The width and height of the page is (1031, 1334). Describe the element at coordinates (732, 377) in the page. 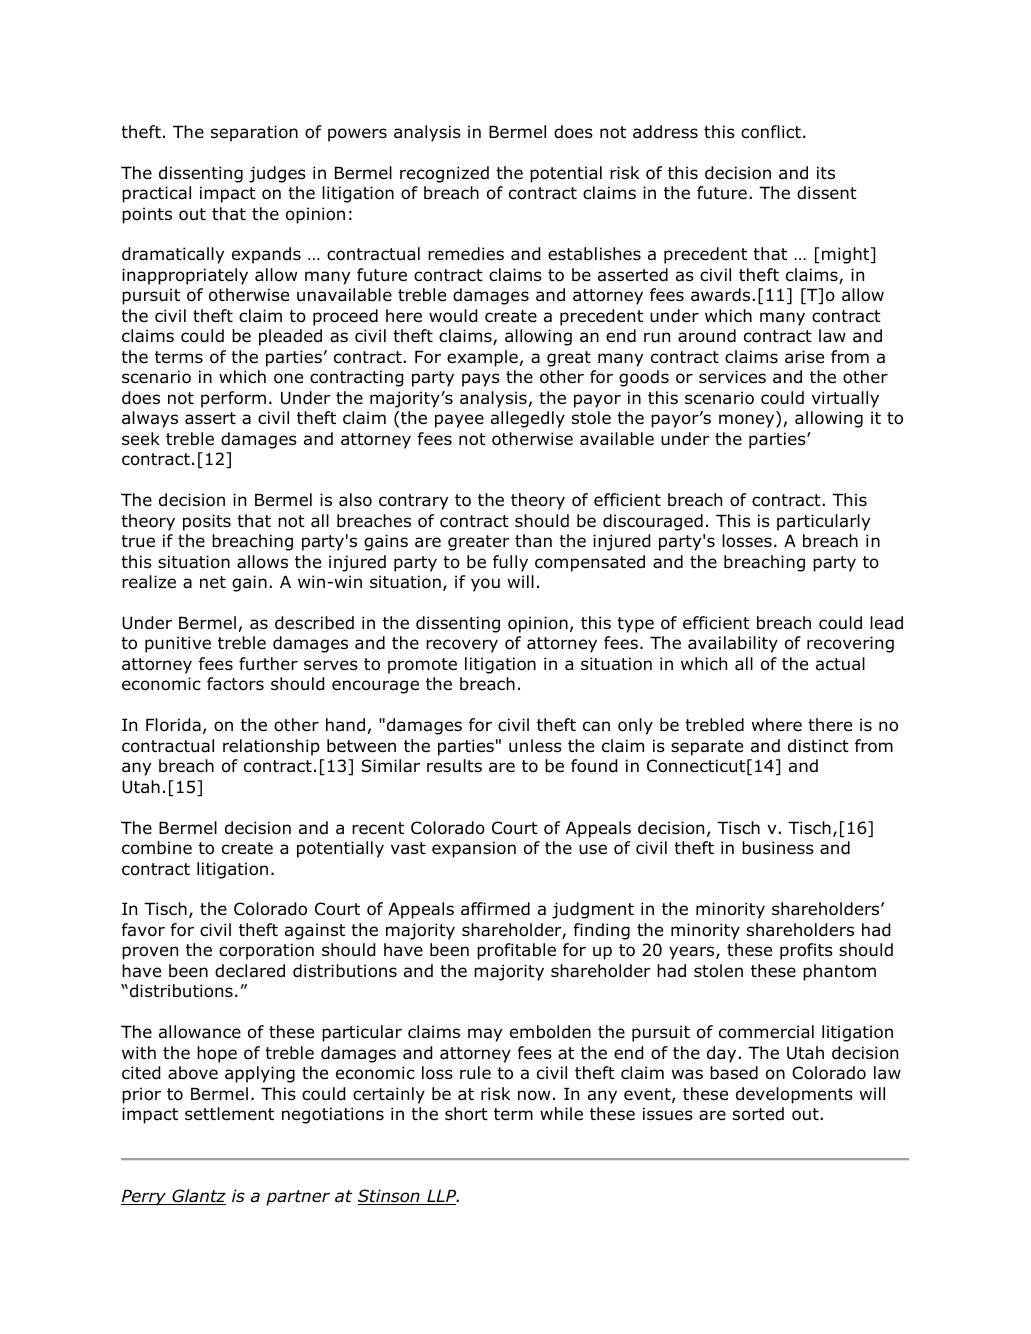

I see `services` at that location.
